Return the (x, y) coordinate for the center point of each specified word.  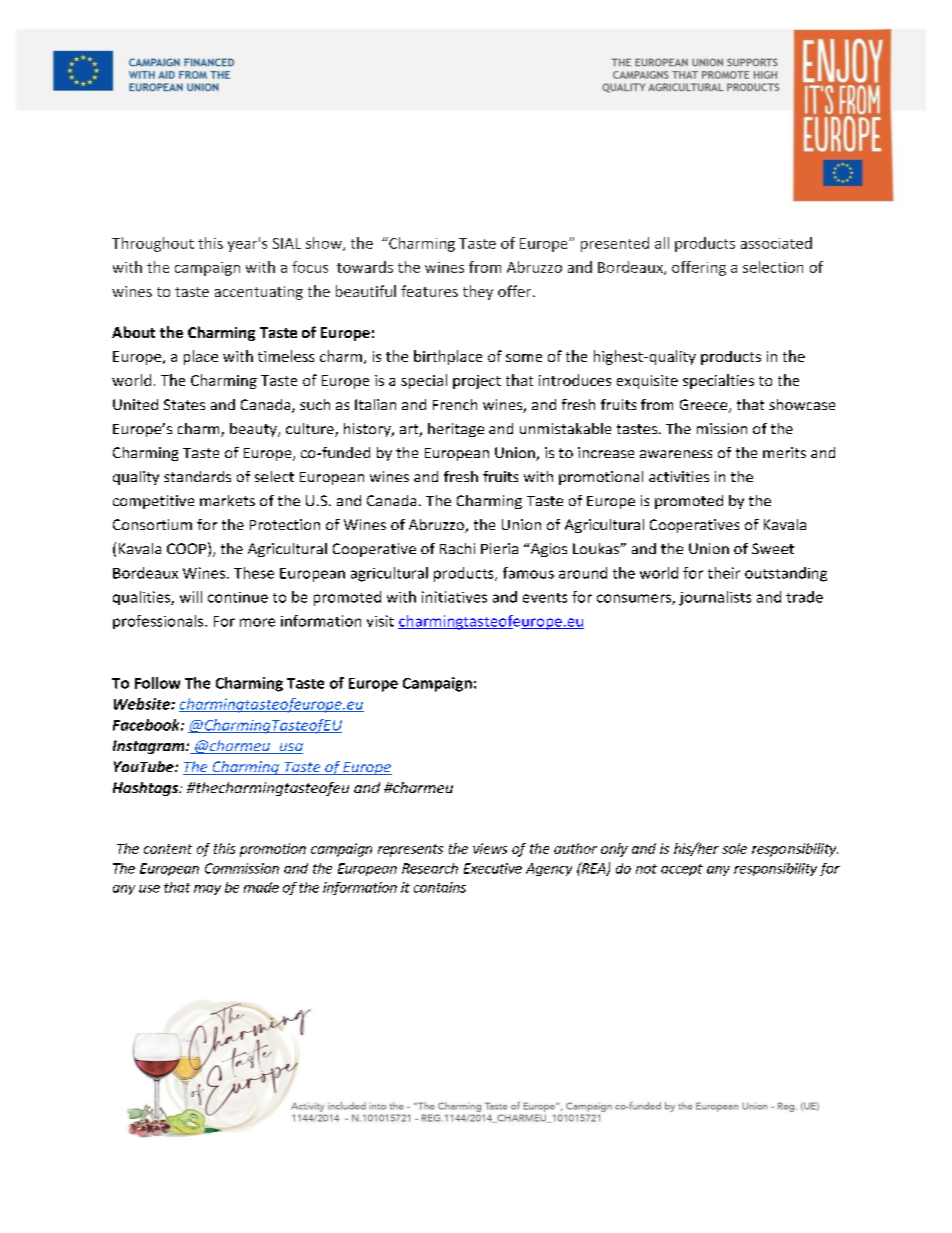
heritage (456, 430)
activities (679, 476)
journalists (715, 598)
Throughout (153, 244)
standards (197, 476)
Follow (157, 683)
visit (380, 621)
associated (776, 243)
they (478, 292)
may (207, 890)
